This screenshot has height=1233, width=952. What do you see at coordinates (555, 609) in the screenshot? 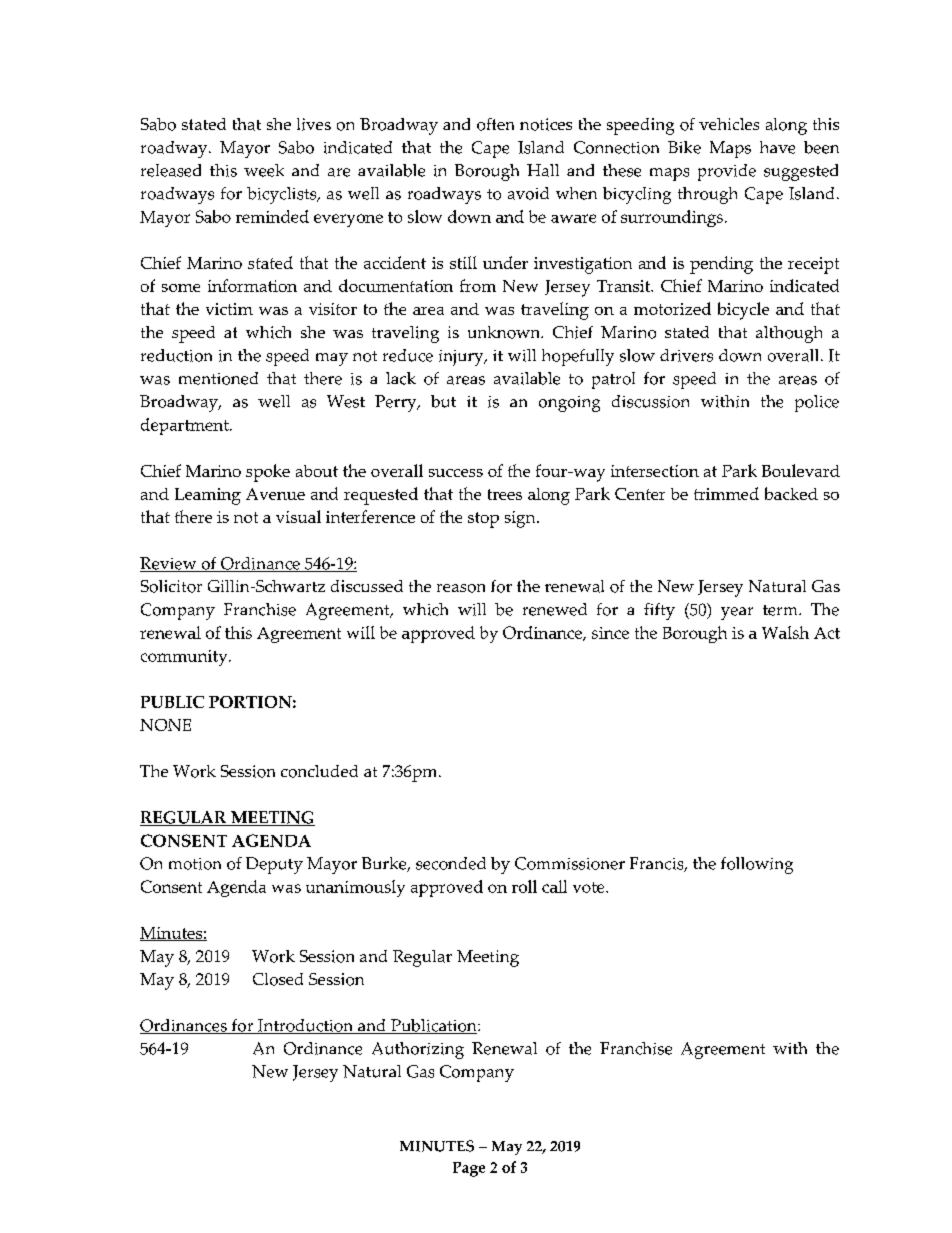
I see `renewed` at bounding box center [555, 609].
